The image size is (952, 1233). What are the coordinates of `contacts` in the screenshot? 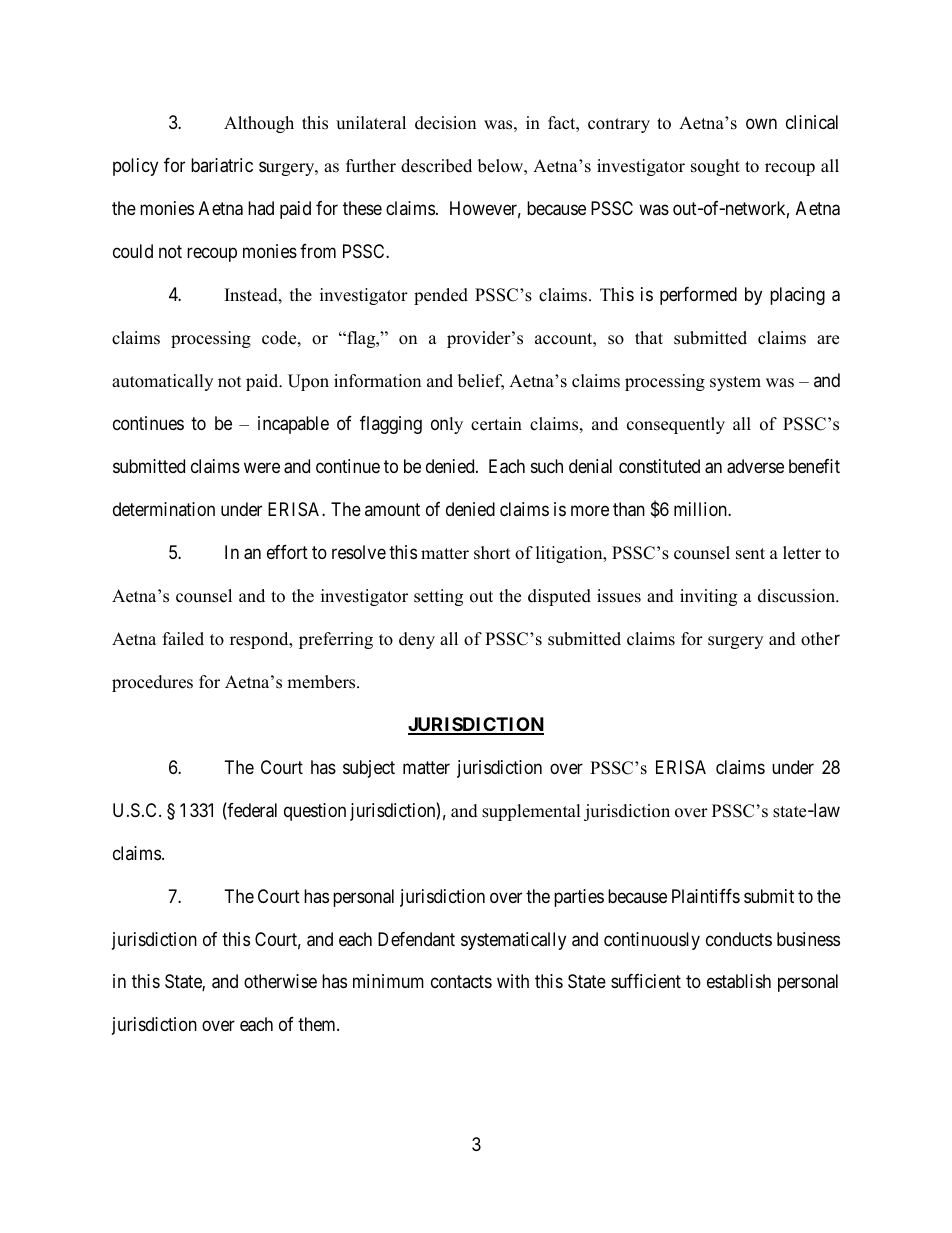 It's located at (461, 982).
